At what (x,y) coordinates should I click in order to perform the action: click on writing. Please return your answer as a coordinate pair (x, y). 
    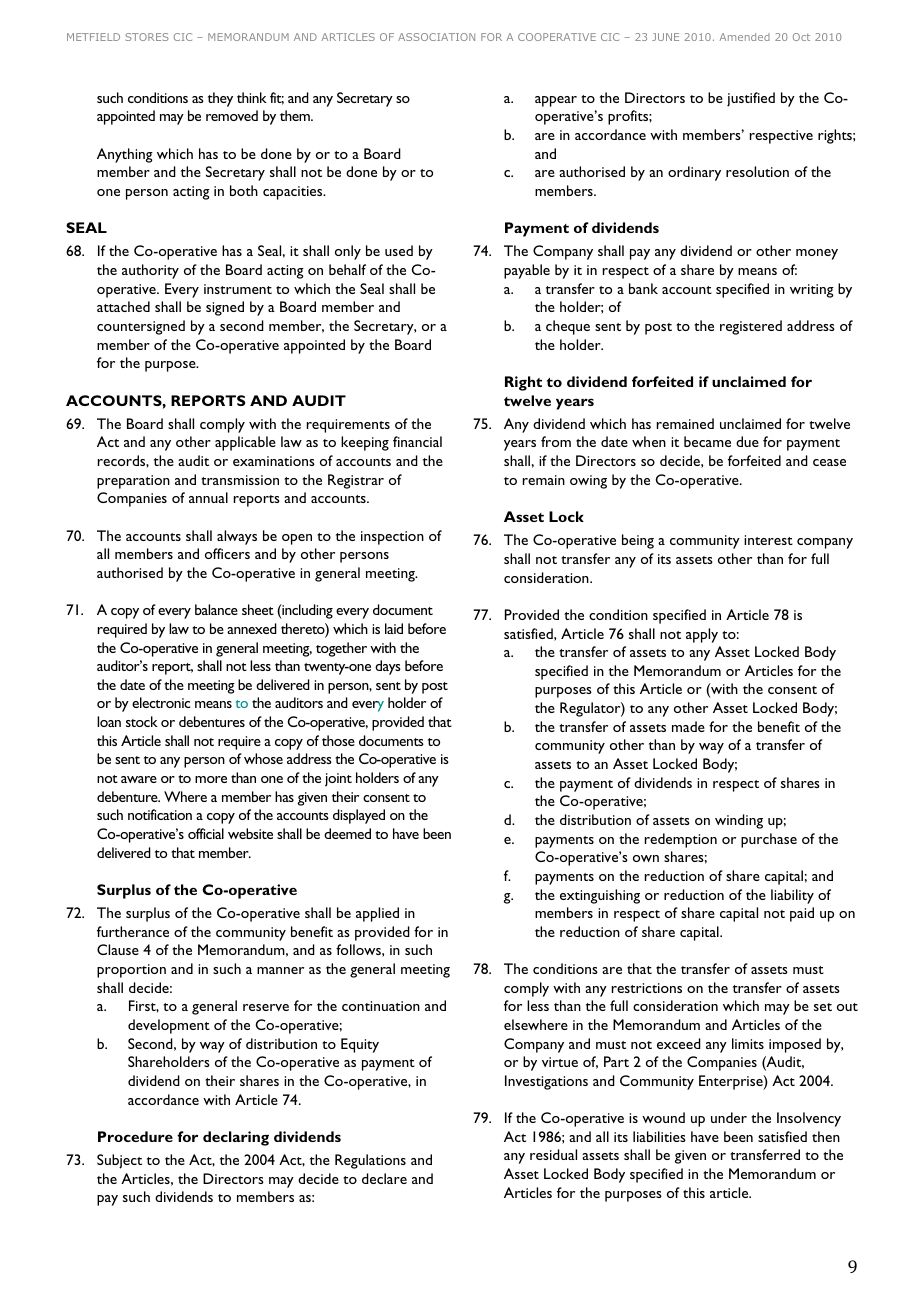
    Looking at the image, I should click on (812, 291).
